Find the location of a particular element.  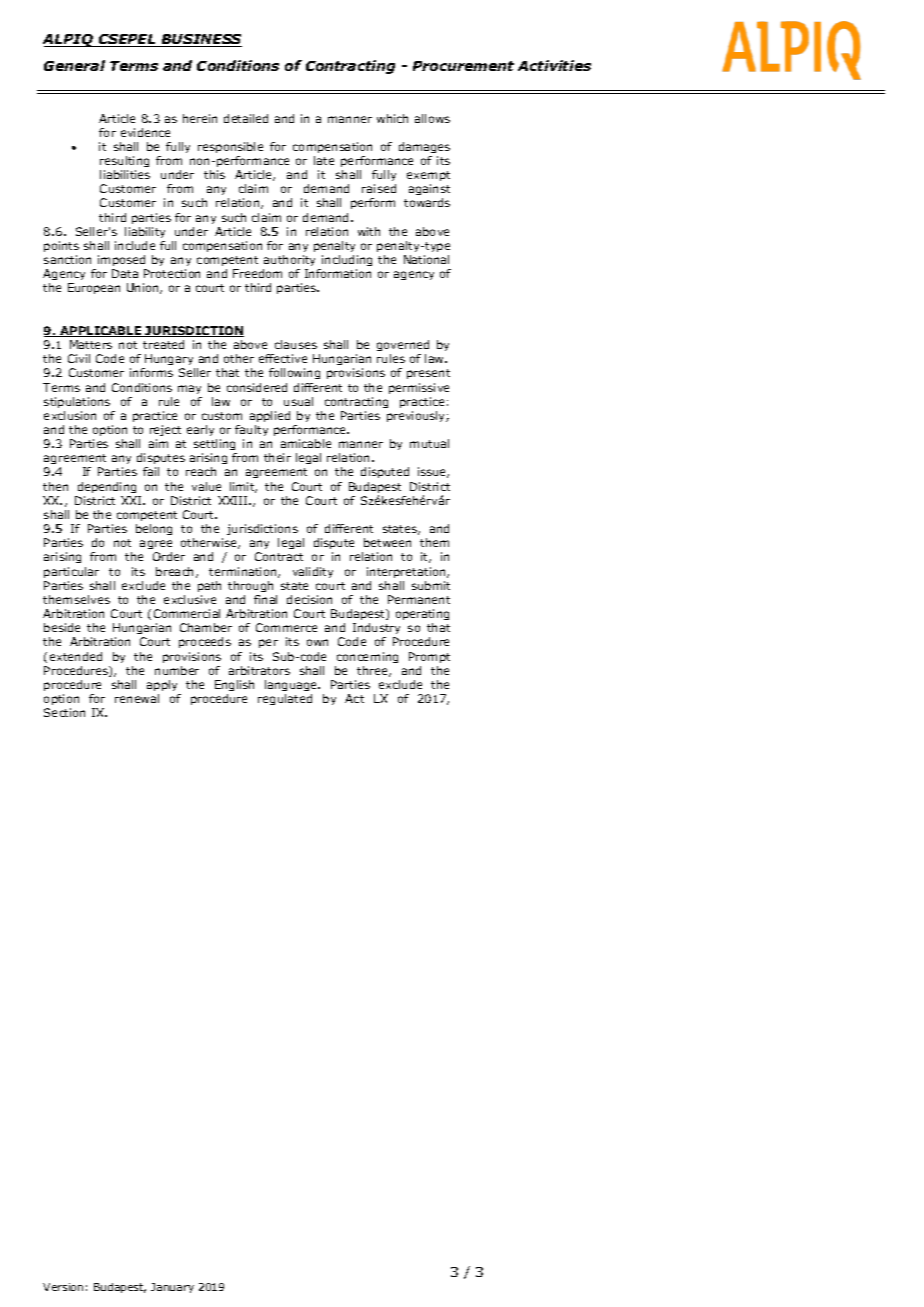

renewal is located at coordinates (137, 698).
